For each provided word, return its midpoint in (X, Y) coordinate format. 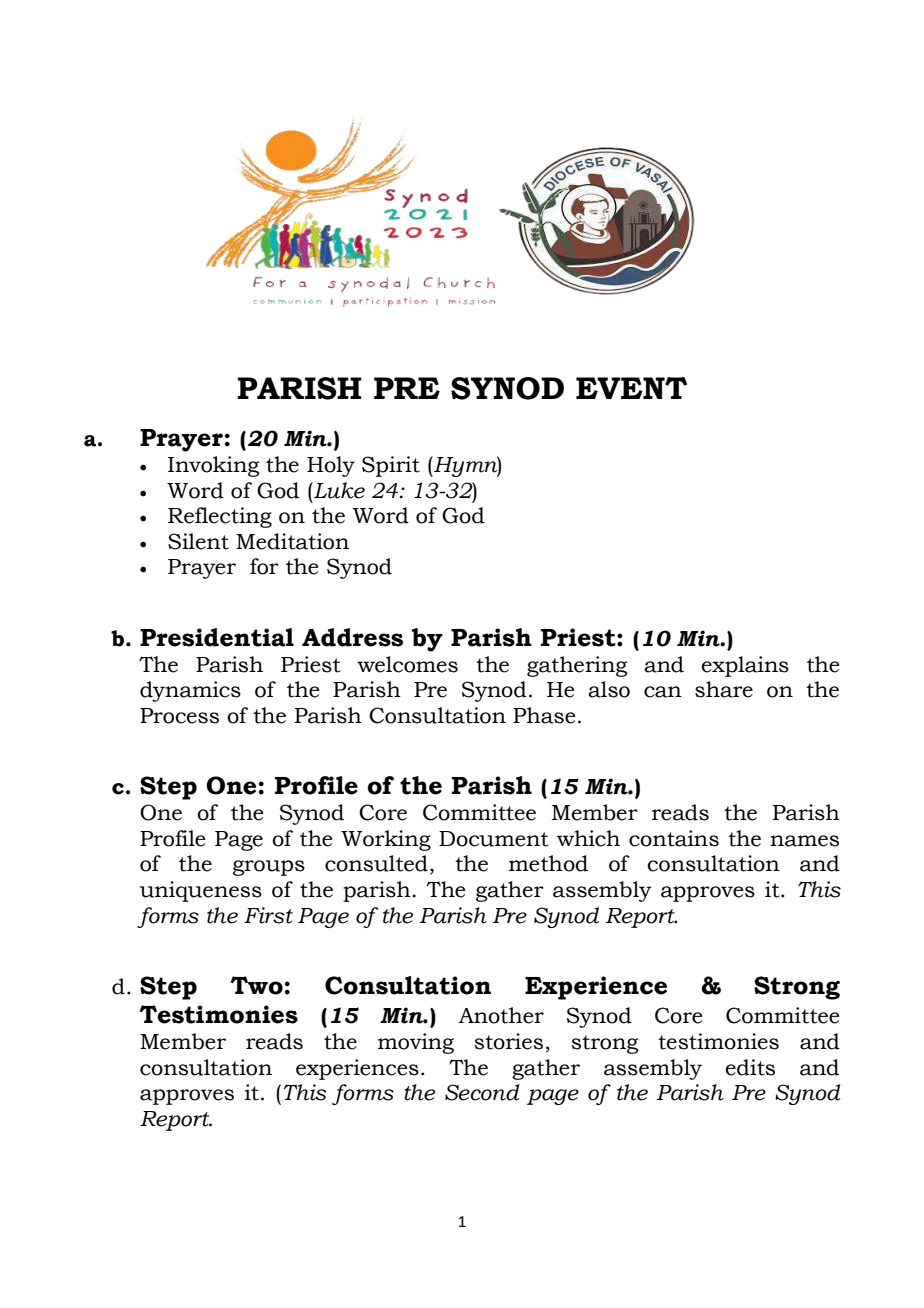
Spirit (391, 466)
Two (256, 985)
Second (482, 1092)
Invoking (214, 466)
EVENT (631, 388)
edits (750, 1067)
